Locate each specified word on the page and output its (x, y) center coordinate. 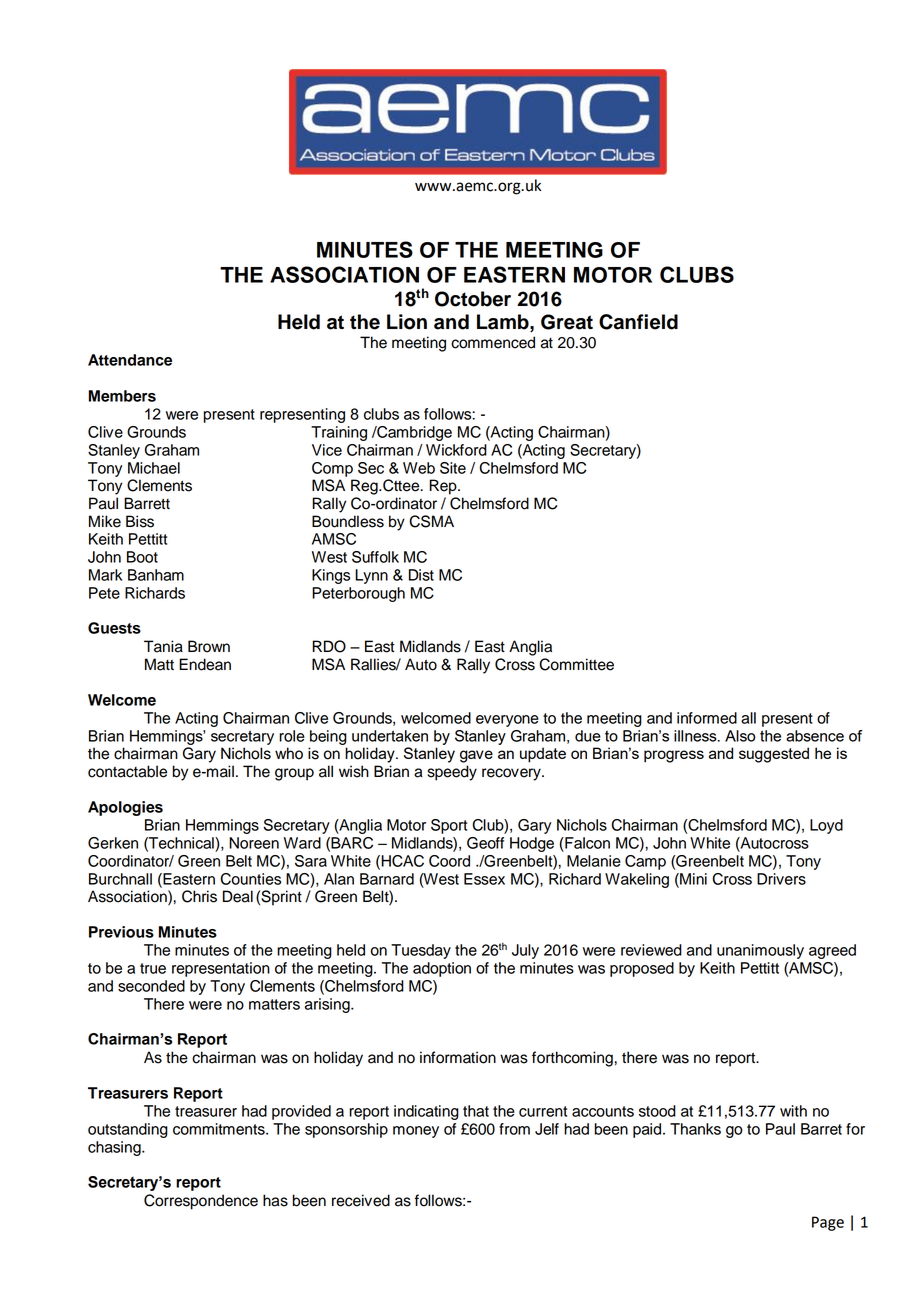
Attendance (130, 360)
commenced (493, 342)
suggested (774, 755)
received (361, 1200)
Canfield (638, 322)
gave (476, 756)
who (289, 753)
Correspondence (201, 1202)
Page (828, 1223)
